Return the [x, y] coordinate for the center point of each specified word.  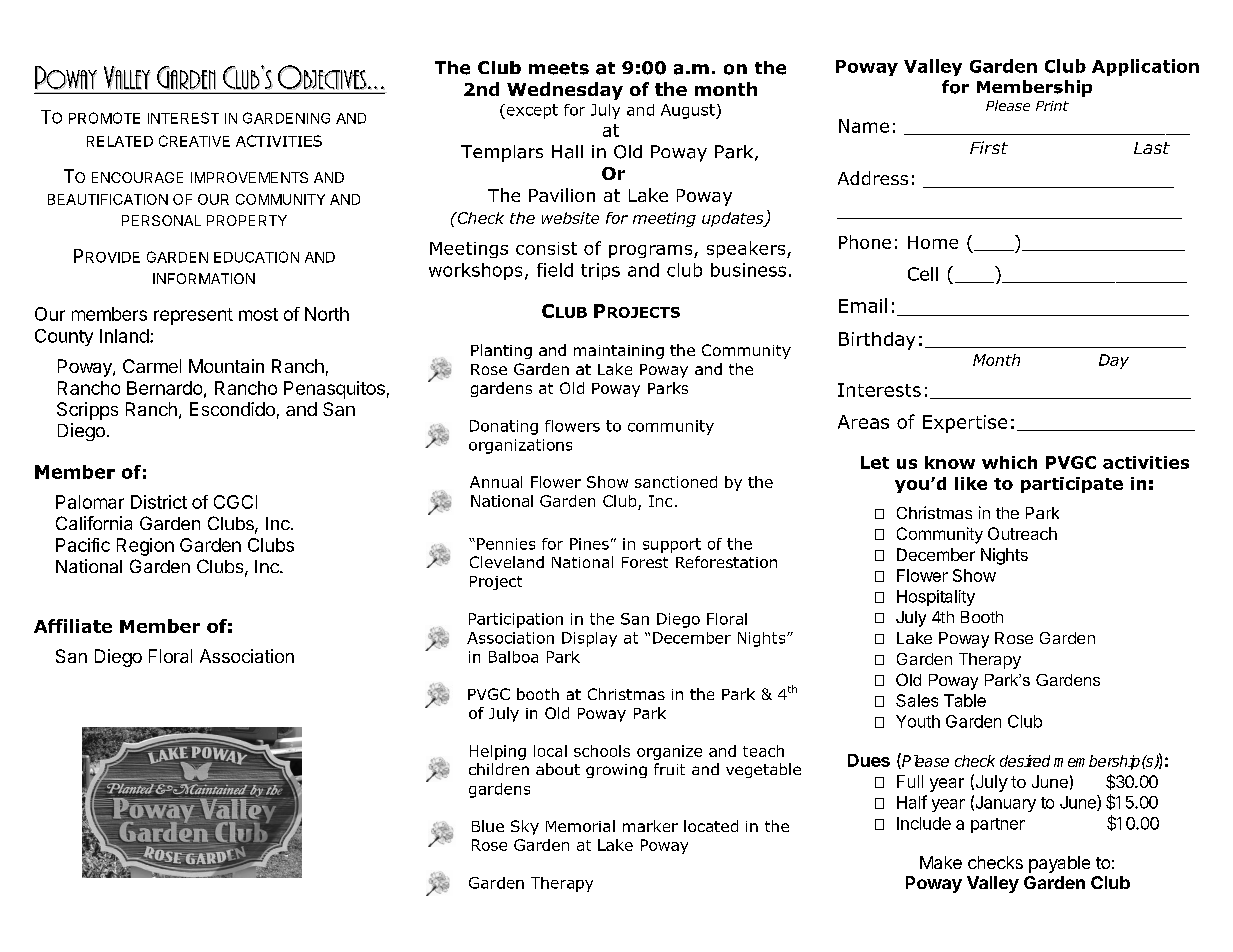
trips [600, 271]
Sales [917, 700]
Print [1052, 106]
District [159, 502]
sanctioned [676, 482]
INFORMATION [204, 278]
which [1009, 462]
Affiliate [73, 626]
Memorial [580, 826]
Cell [923, 274]
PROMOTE [104, 118]
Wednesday [565, 91]
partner [998, 825]
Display [589, 639]
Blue [488, 826]
